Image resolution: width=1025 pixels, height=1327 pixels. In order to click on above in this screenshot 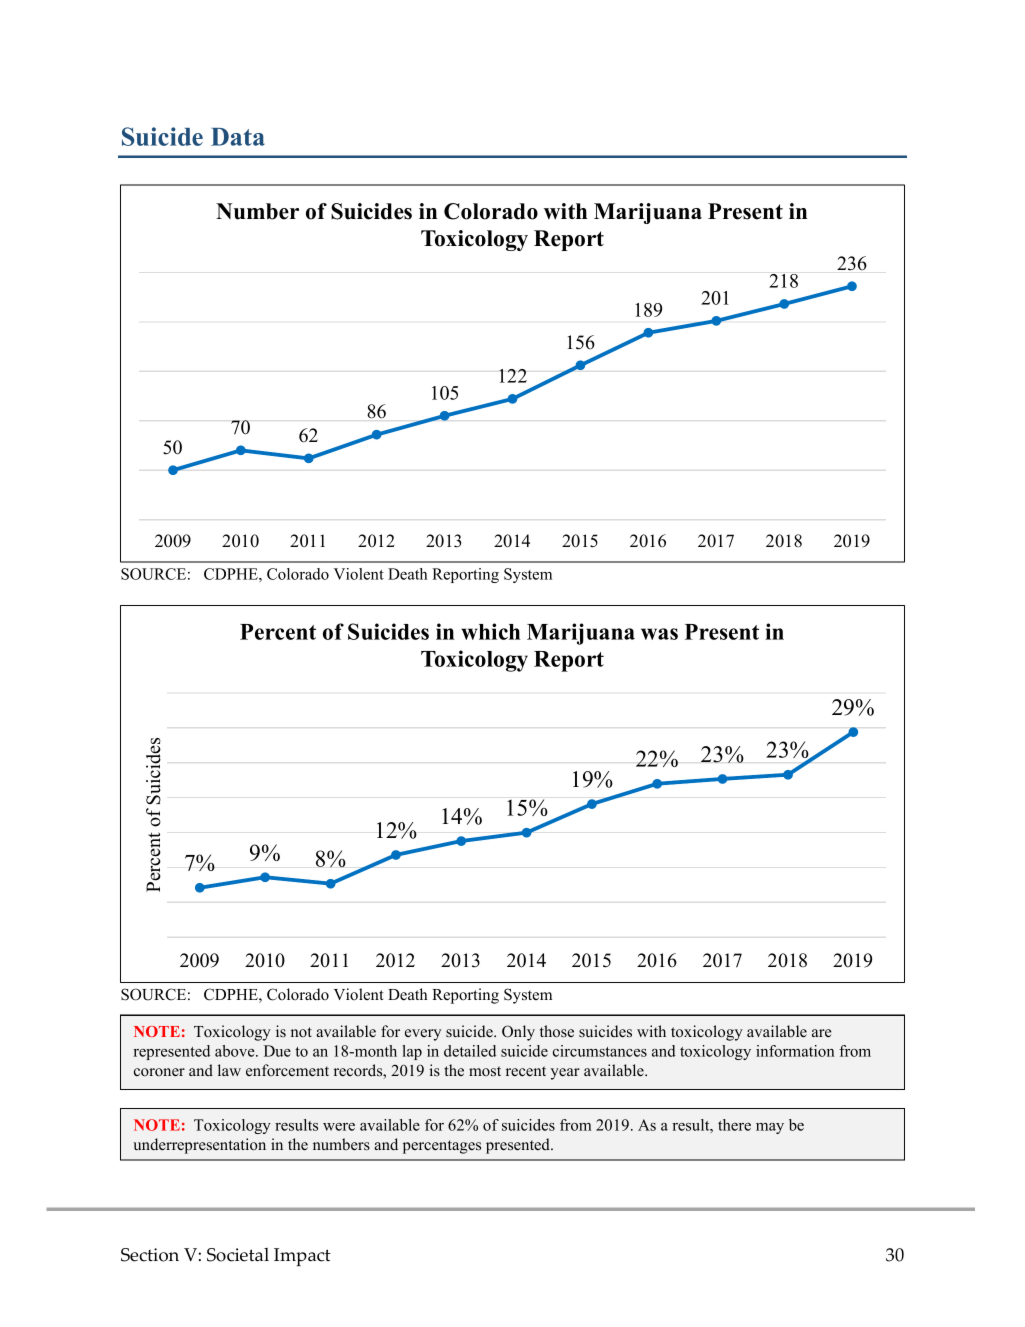, I will do `click(236, 1051)`.
